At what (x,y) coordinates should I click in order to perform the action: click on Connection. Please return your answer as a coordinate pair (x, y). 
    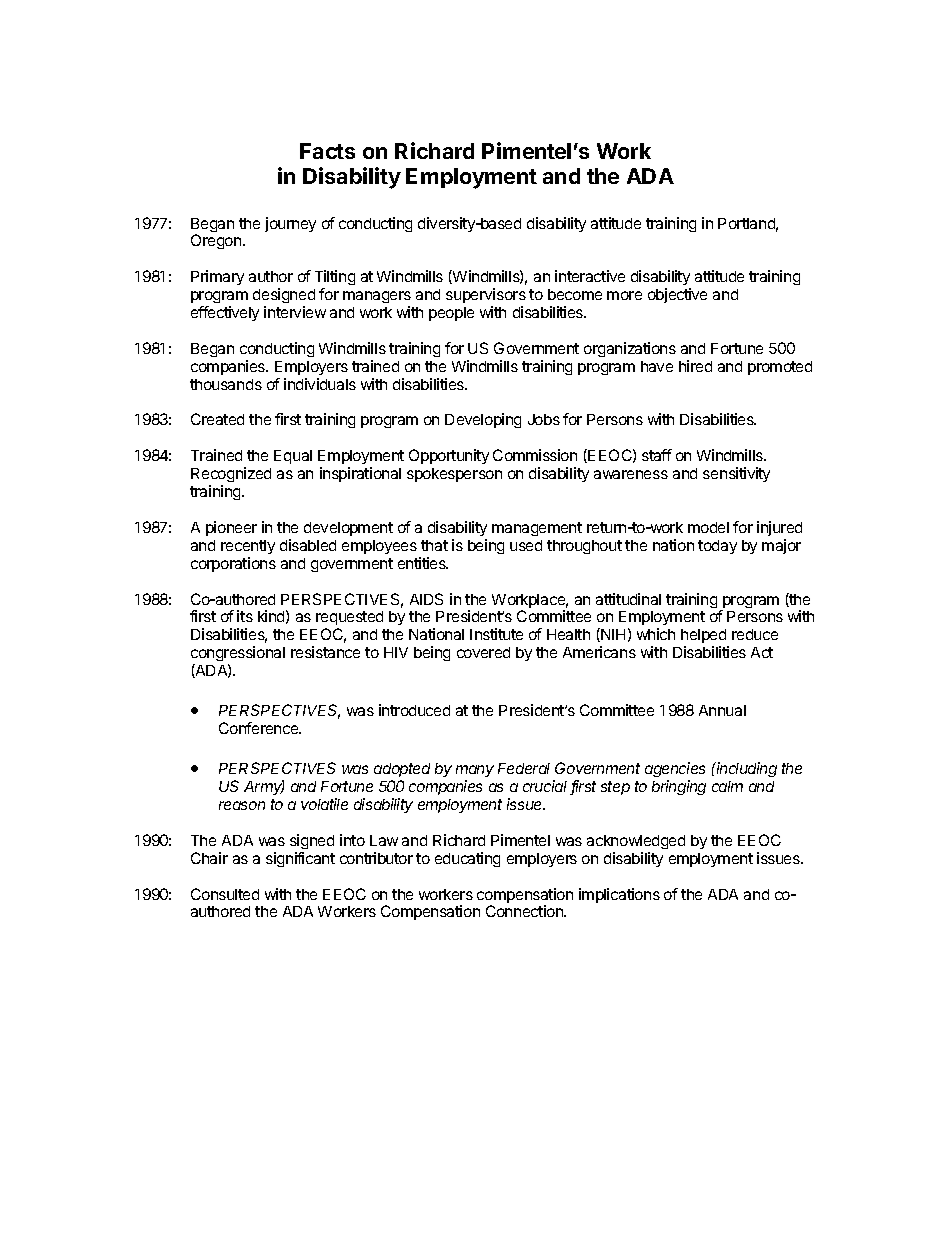
    Looking at the image, I should click on (526, 911).
